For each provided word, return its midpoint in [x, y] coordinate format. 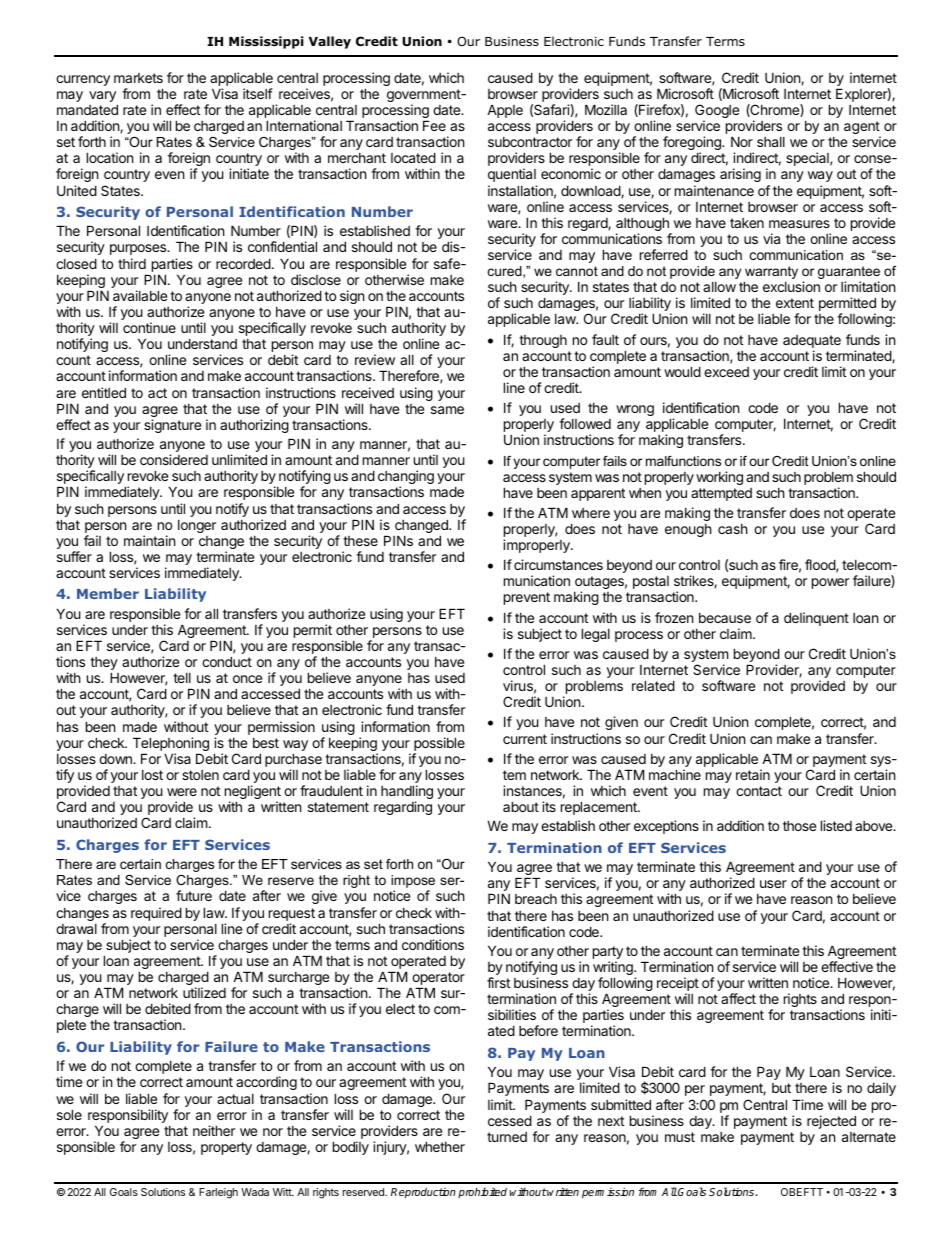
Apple [505, 111]
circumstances [558, 564]
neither [214, 1130]
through [543, 341]
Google [717, 112]
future [194, 895]
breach [536, 899]
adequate [812, 341]
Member [108, 593]
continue [149, 327]
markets [138, 78]
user [773, 884]
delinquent [816, 619]
